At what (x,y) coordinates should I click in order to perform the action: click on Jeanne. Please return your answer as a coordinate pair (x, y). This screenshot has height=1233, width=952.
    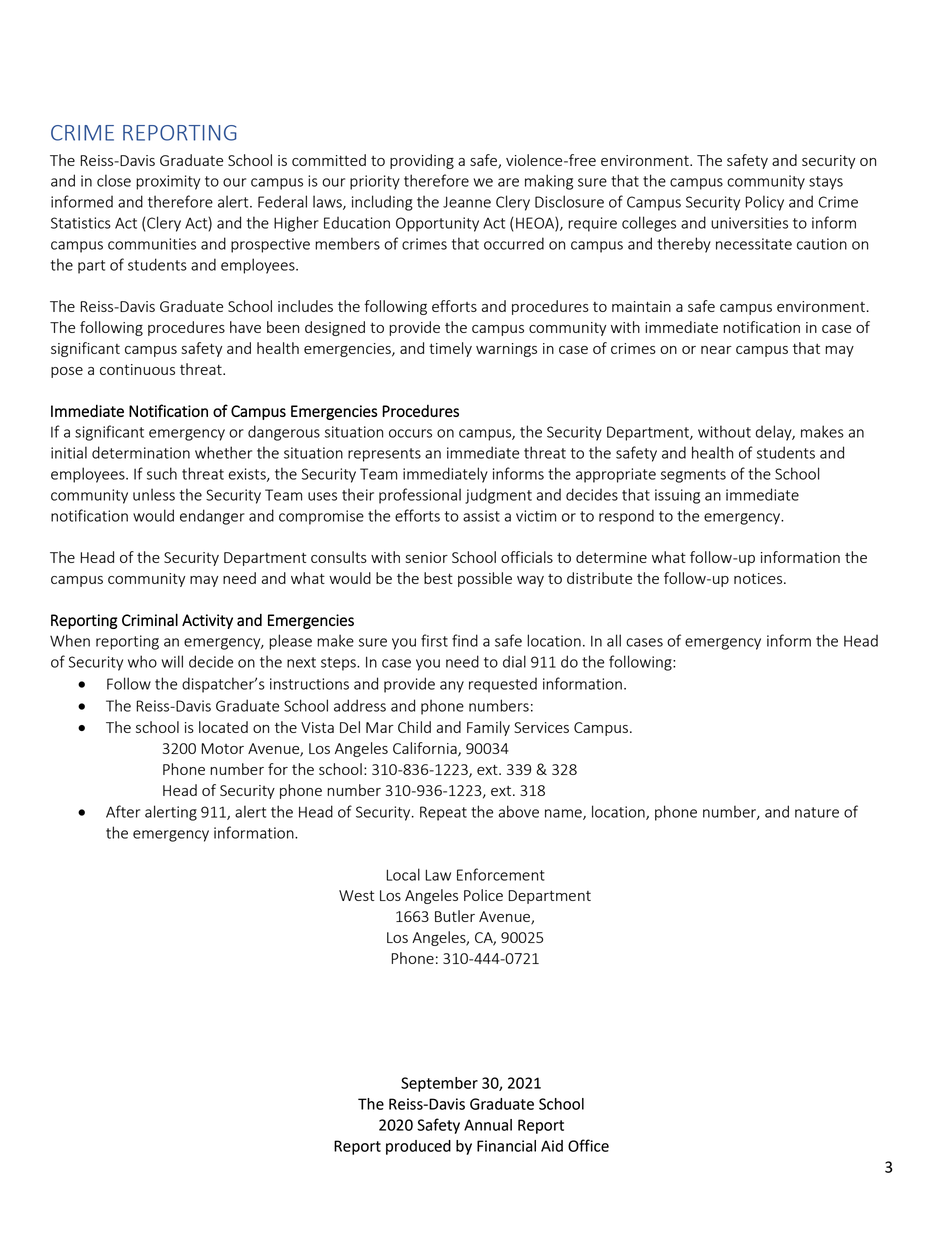
    Looking at the image, I should click on (467, 202).
